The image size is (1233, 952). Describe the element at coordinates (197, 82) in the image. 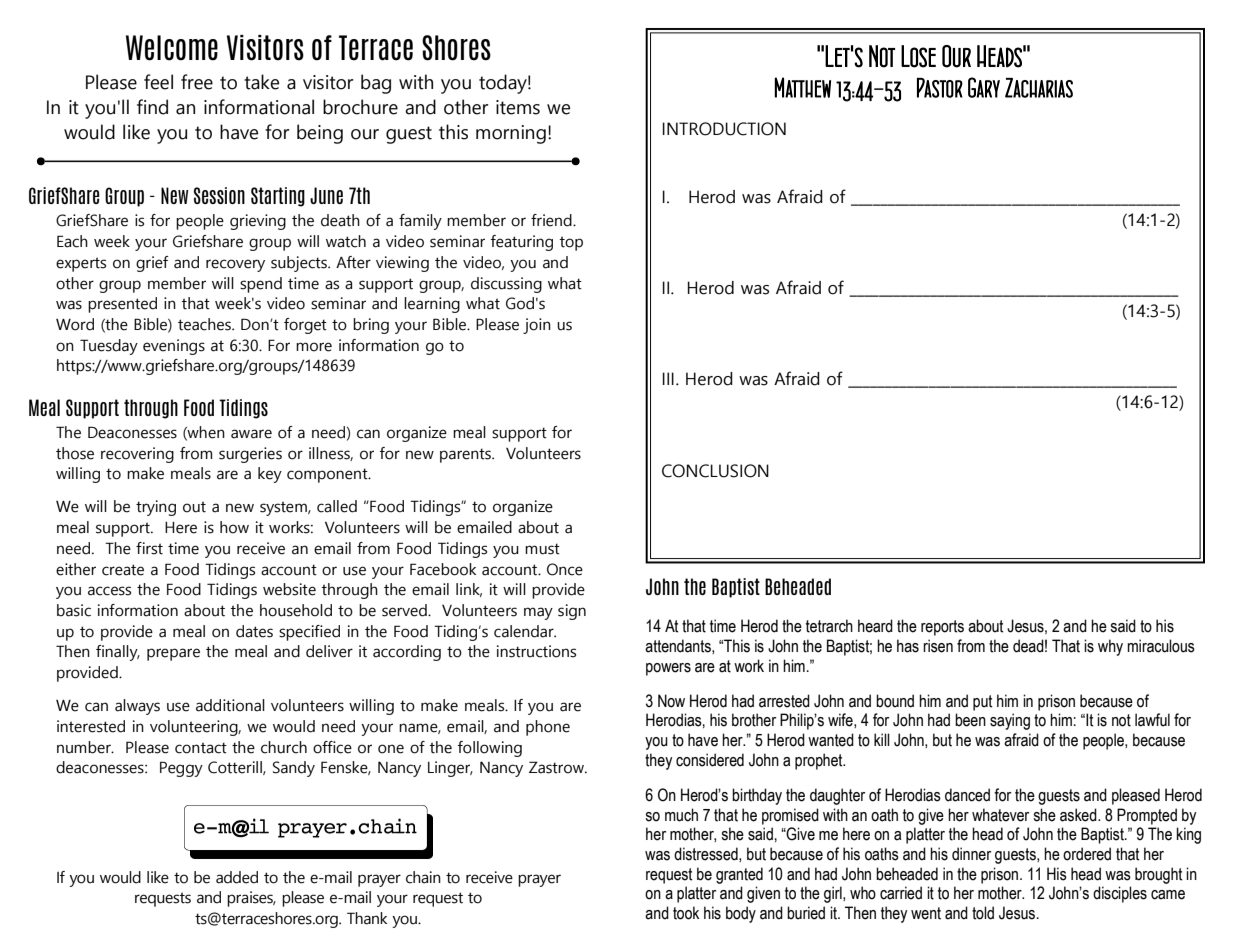

I see `free` at that location.
